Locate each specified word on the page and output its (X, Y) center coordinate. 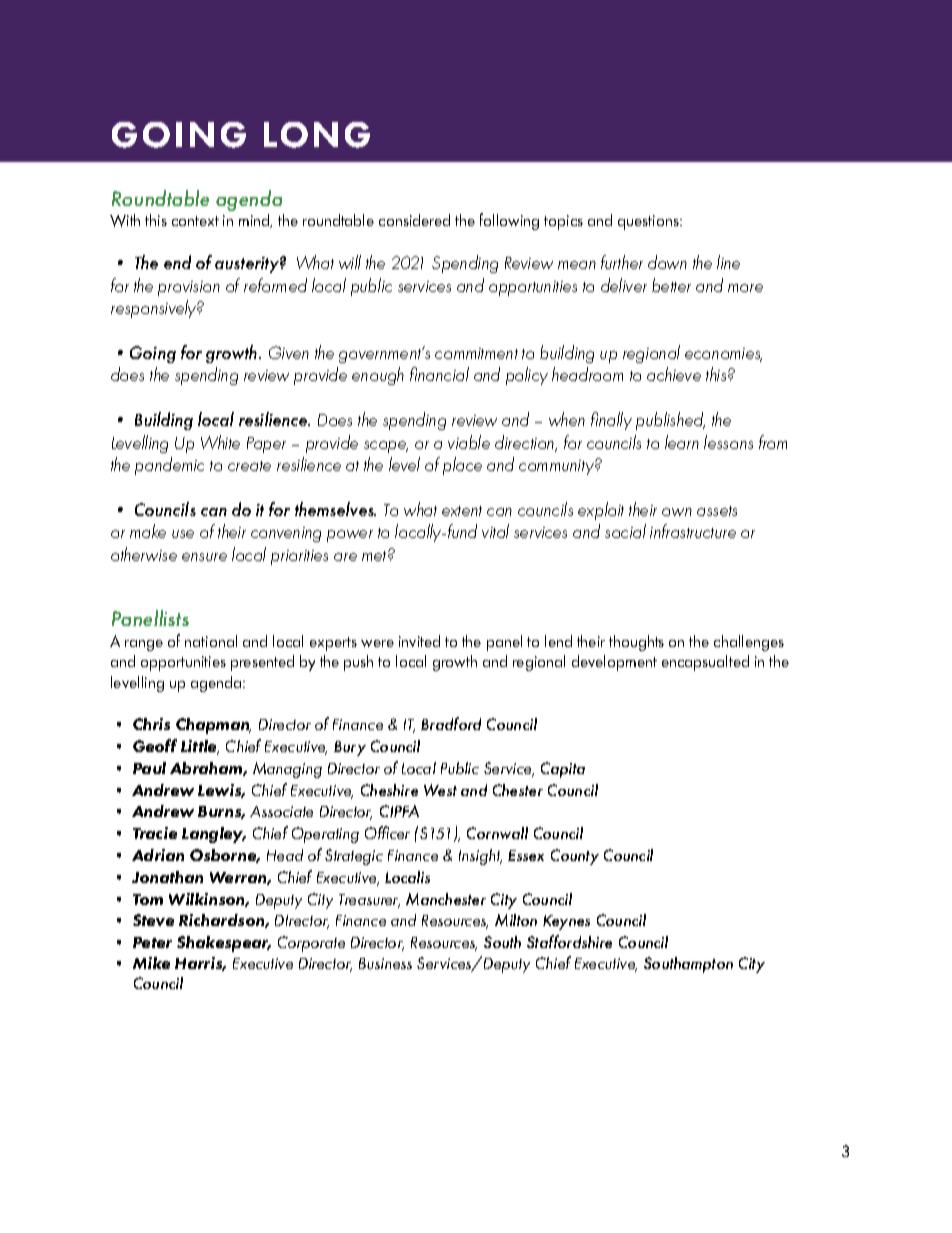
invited (419, 641)
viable (469, 442)
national (211, 641)
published (670, 421)
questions (649, 222)
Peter (152, 942)
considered (414, 220)
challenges (749, 643)
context (195, 221)
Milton (516, 920)
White (220, 442)
